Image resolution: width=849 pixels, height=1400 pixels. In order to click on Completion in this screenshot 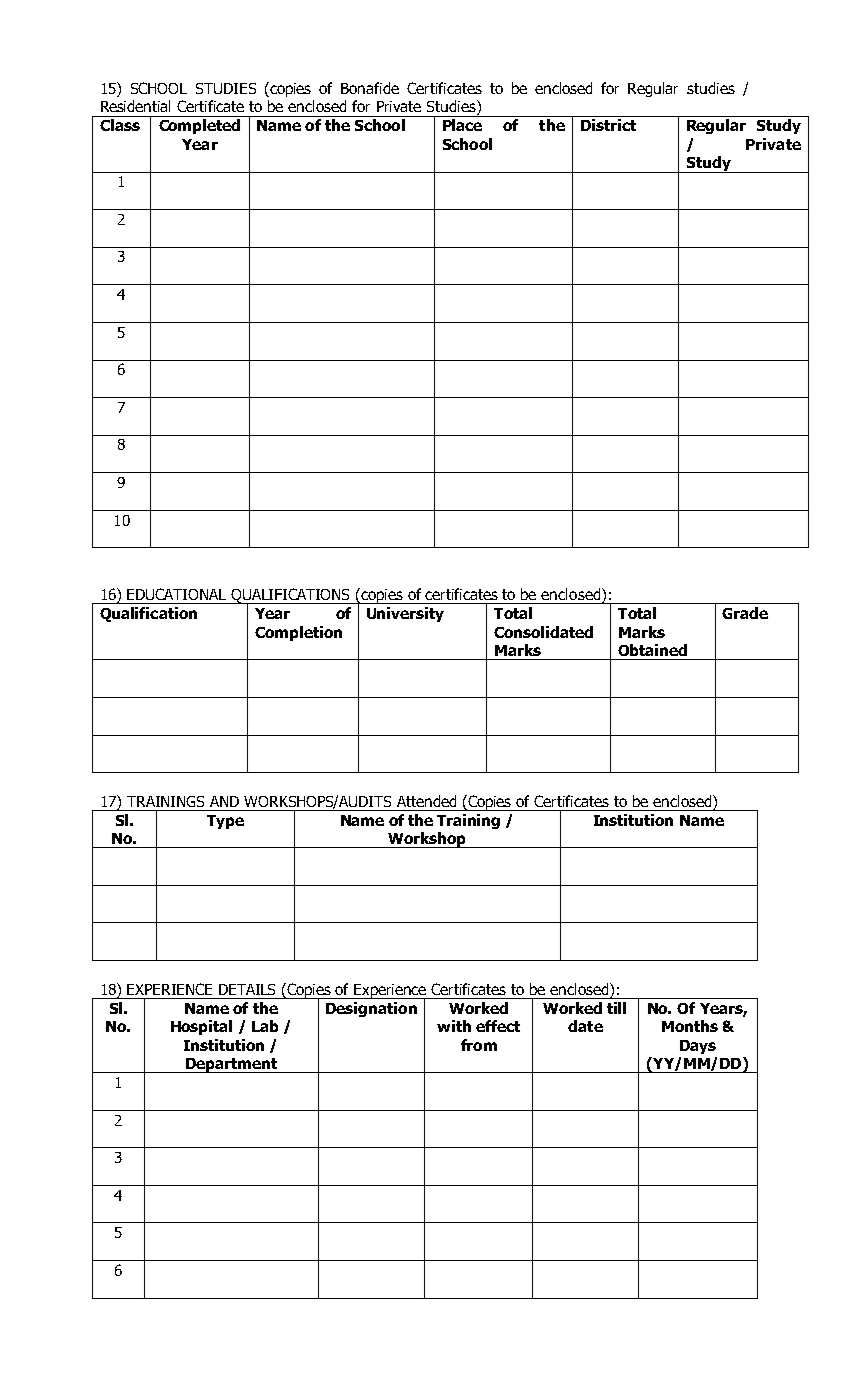, I will do `click(298, 633)`.
